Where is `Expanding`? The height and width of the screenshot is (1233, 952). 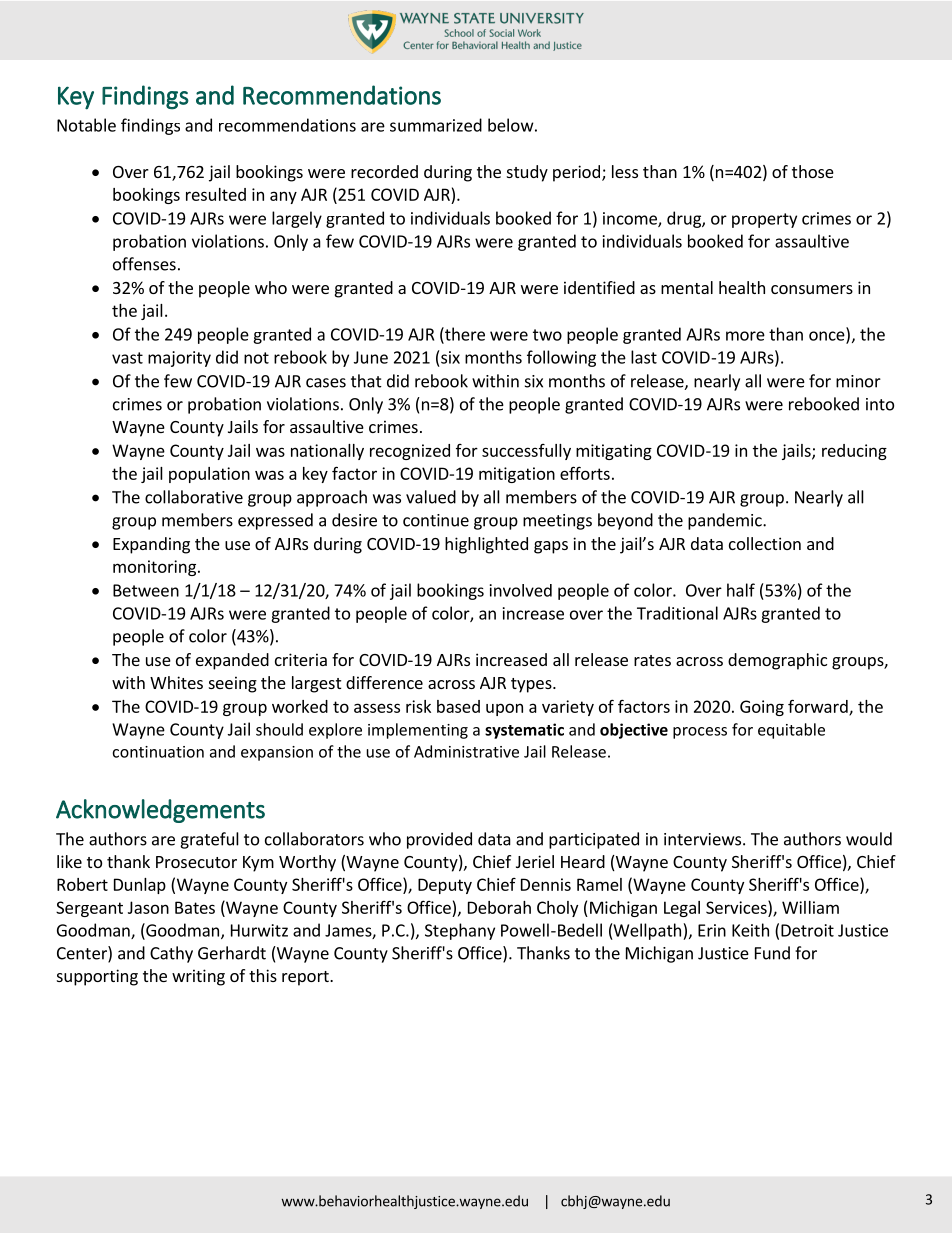
Expanding is located at coordinates (151, 545).
